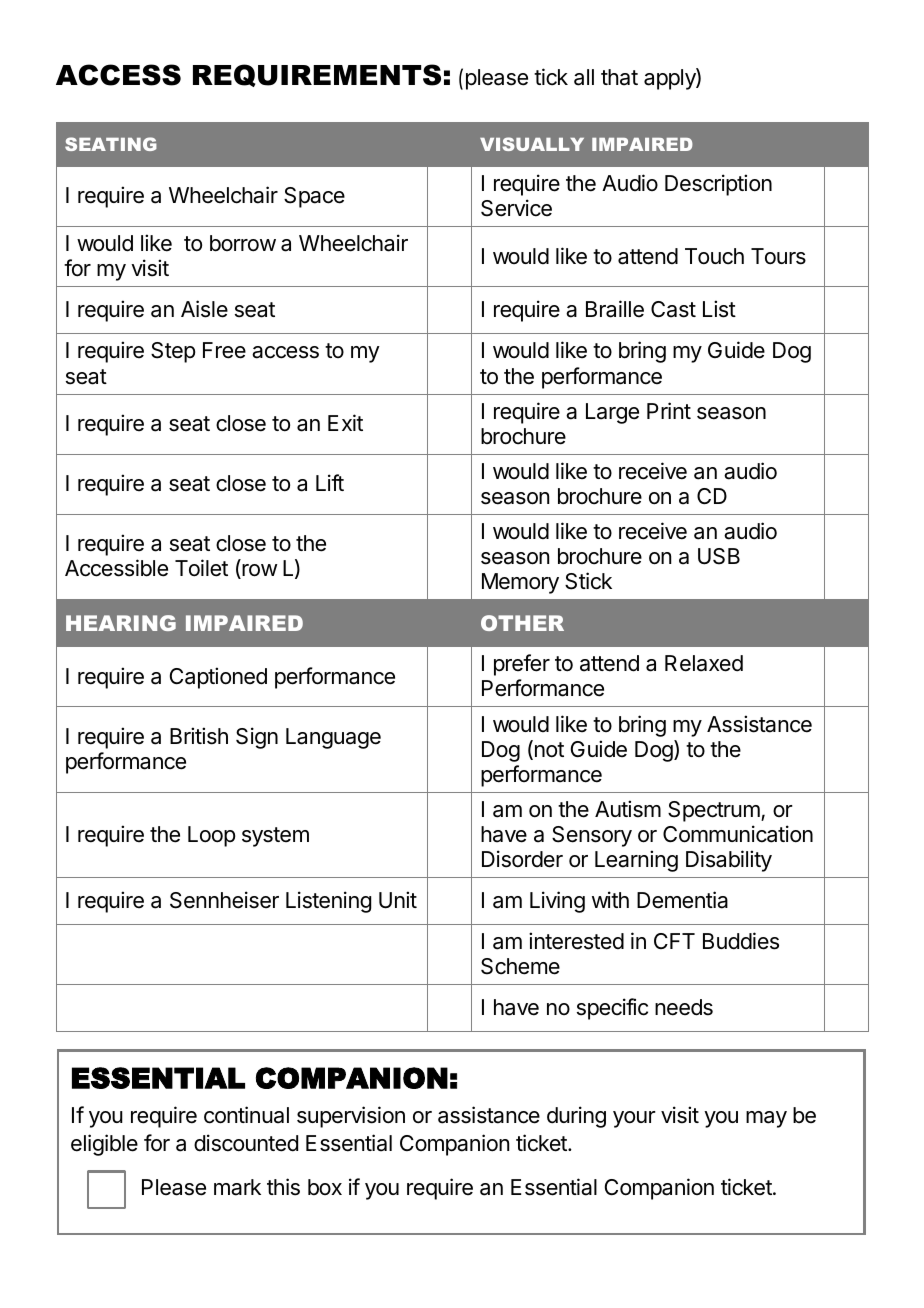  What do you see at coordinates (351, 1117) in the page?
I see `supervision` at bounding box center [351, 1117].
